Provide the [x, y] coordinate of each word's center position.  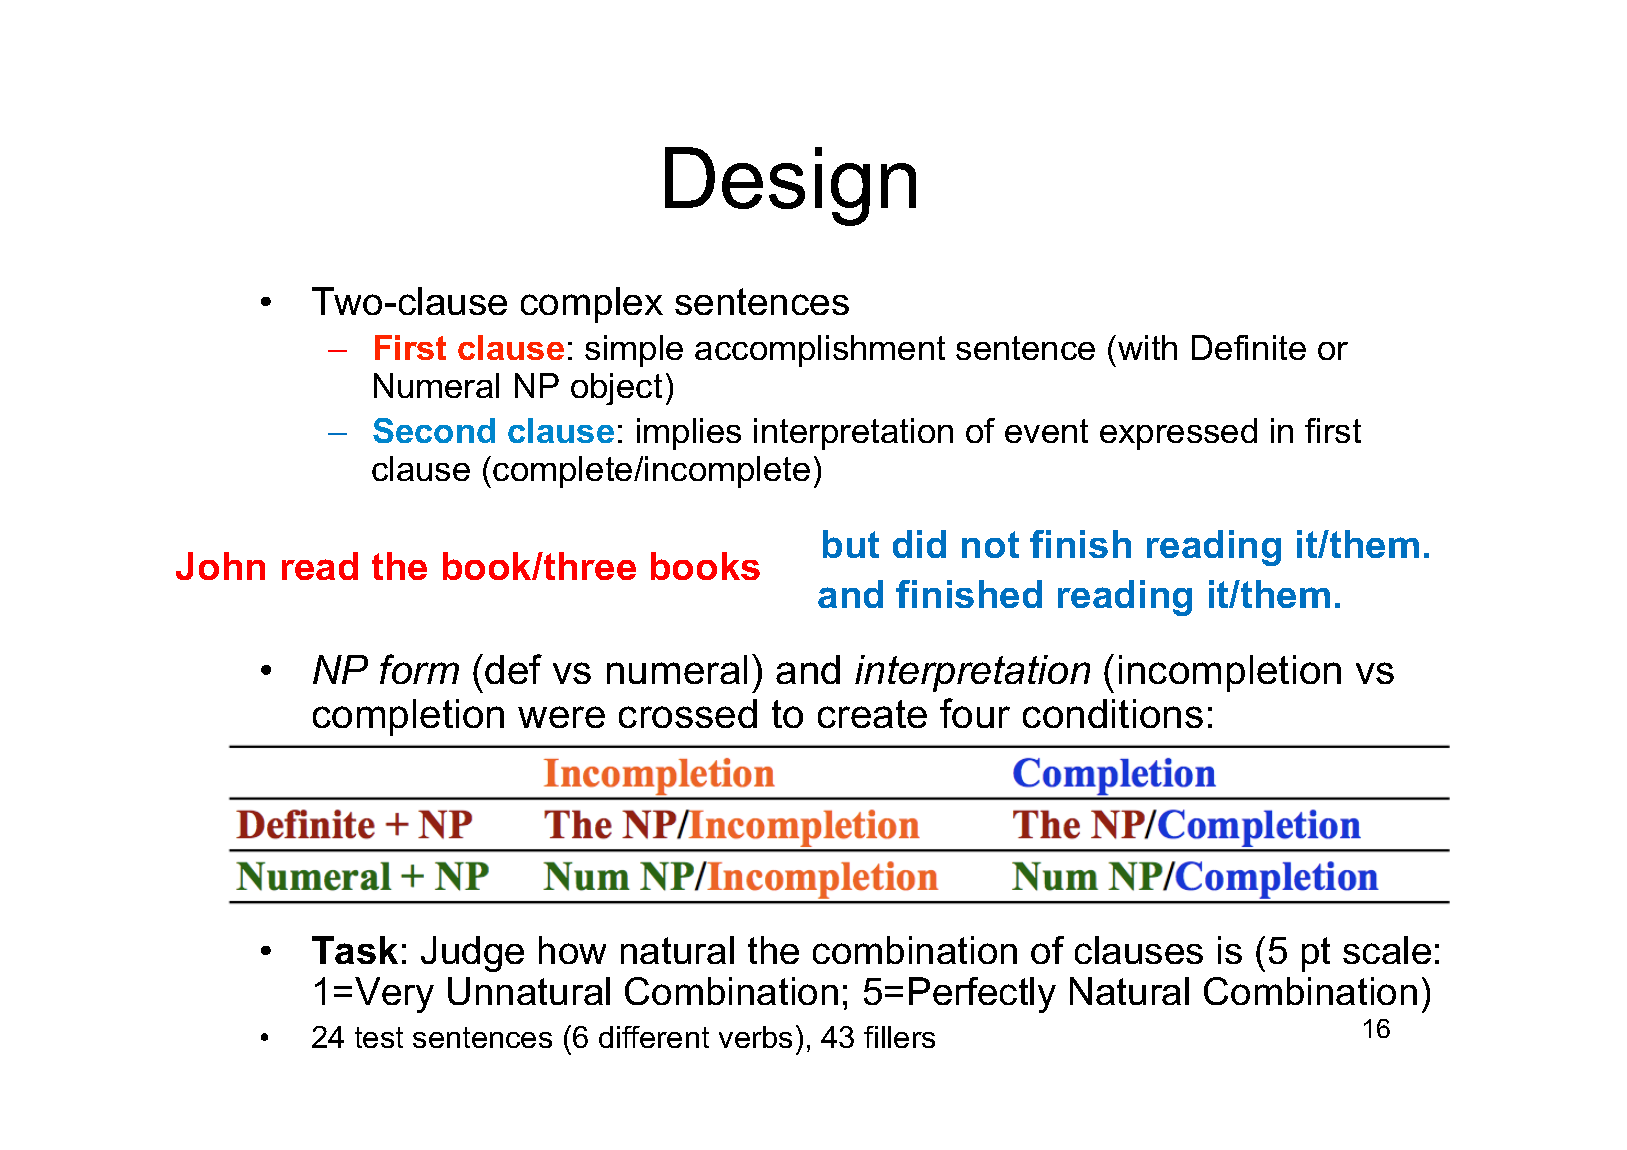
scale [1387, 950]
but [851, 544]
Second [434, 430]
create [872, 714]
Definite [1249, 347]
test [379, 1037]
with [1147, 347]
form [419, 669]
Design [790, 186]
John [220, 566]
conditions [1113, 713]
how [572, 950]
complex [592, 305]
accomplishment [820, 351]
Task [355, 950]
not [990, 544]
